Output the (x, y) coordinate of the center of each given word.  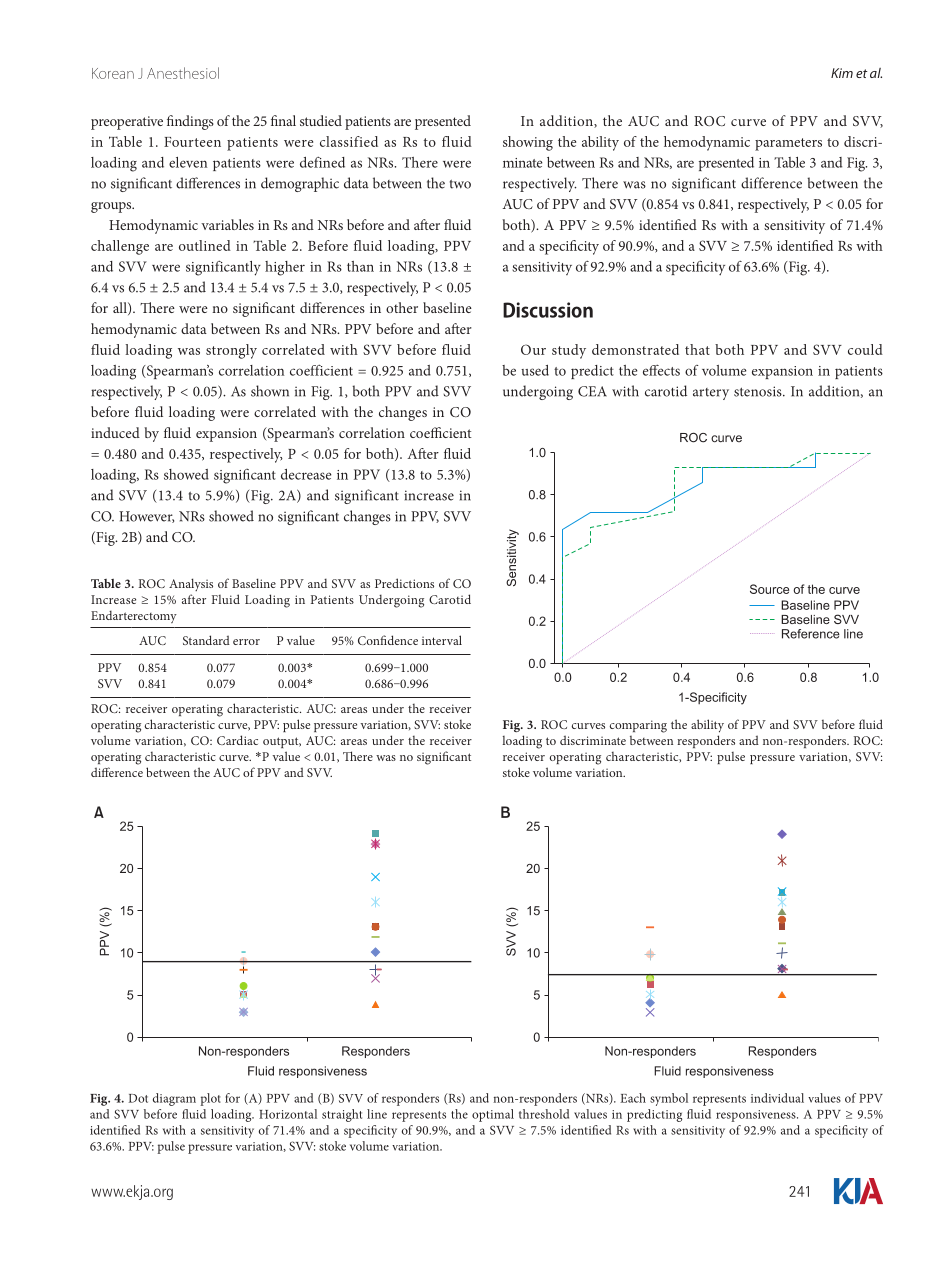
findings (190, 122)
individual (777, 1098)
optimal (493, 1115)
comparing (638, 726)
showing (528, 143)
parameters (788, 144)
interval (442, 640)
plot (210, 1099)
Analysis (191, 584)
